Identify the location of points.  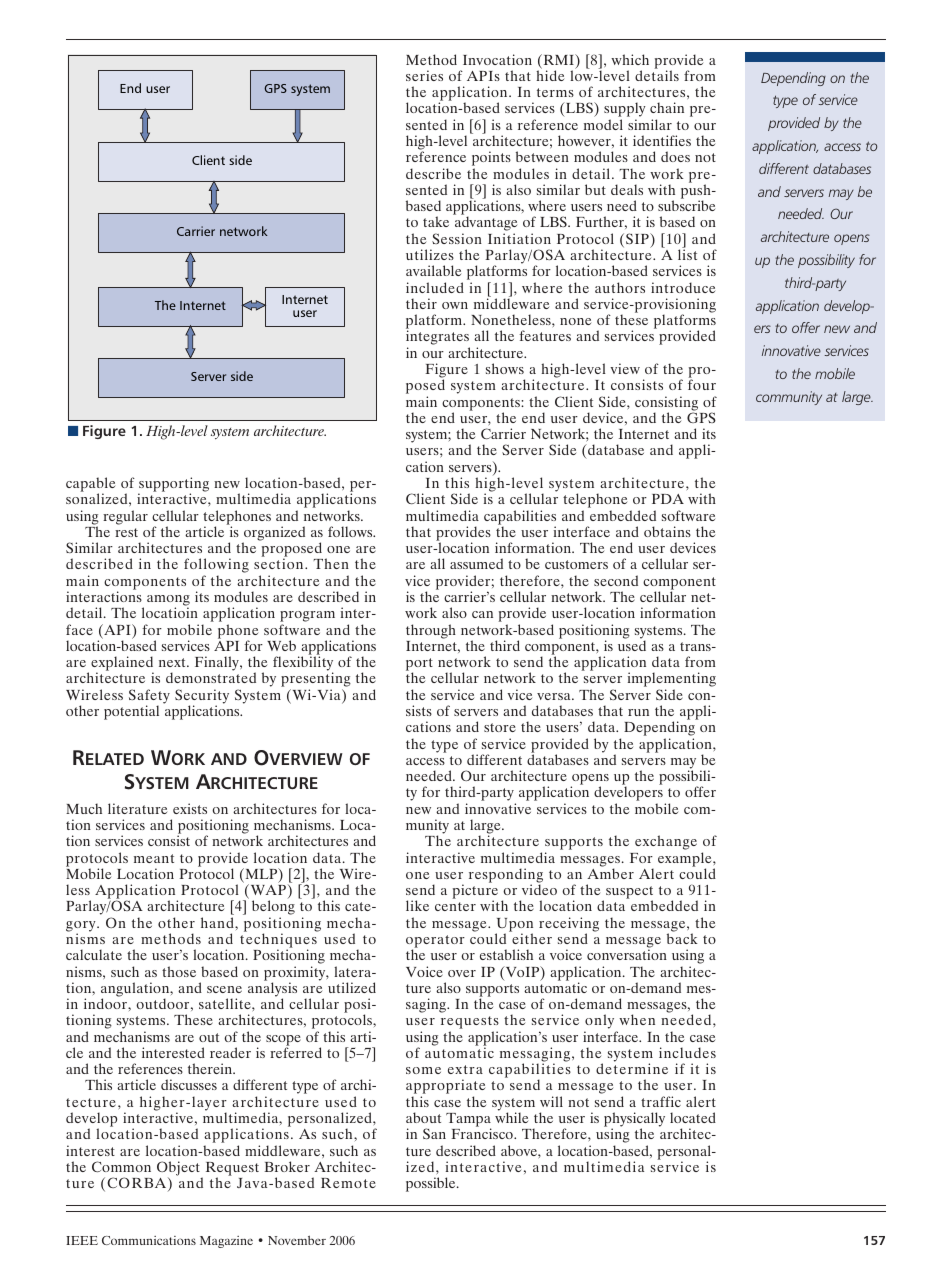
(491, 160).
